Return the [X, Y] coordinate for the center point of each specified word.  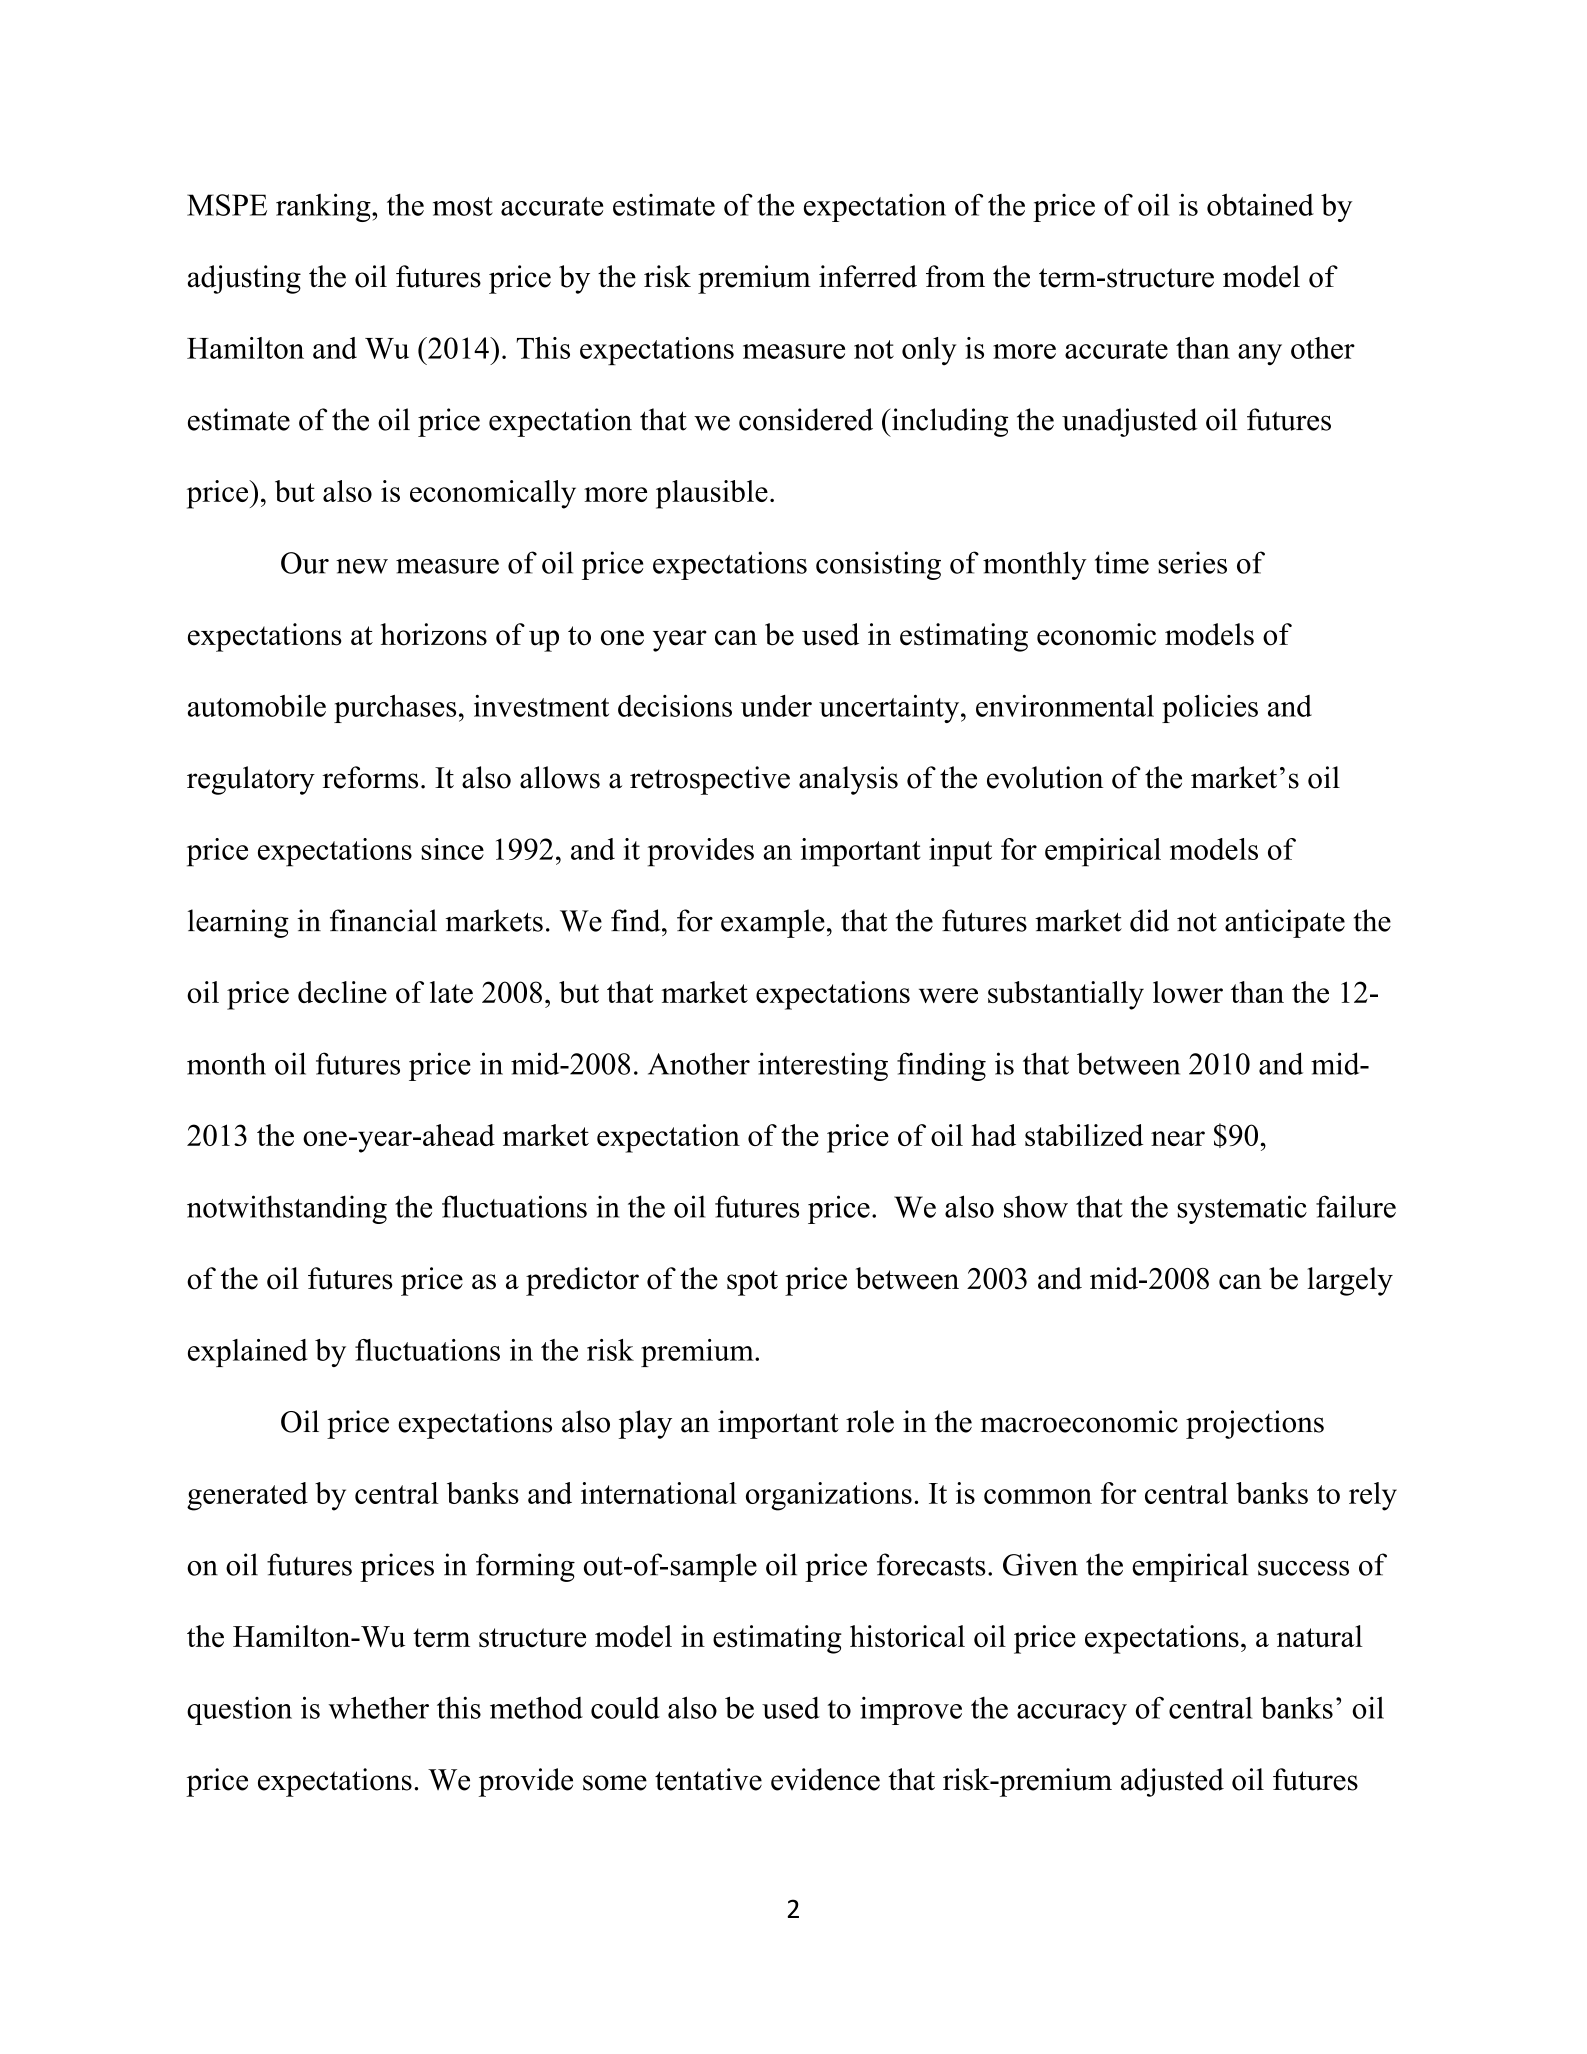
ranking [324, 207]
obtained [1260, 204]
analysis [848, 780]
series [1192, 562]
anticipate [1285, 923]
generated [247, 1496]
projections [1255, 1424]
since [452, 849]
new [362, 566]
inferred [868, 276]
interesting [823, 1066]
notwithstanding [287, 1209]
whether [379, 1707]
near [1178, 1138]
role [870, 1421]
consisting [878, 565]
